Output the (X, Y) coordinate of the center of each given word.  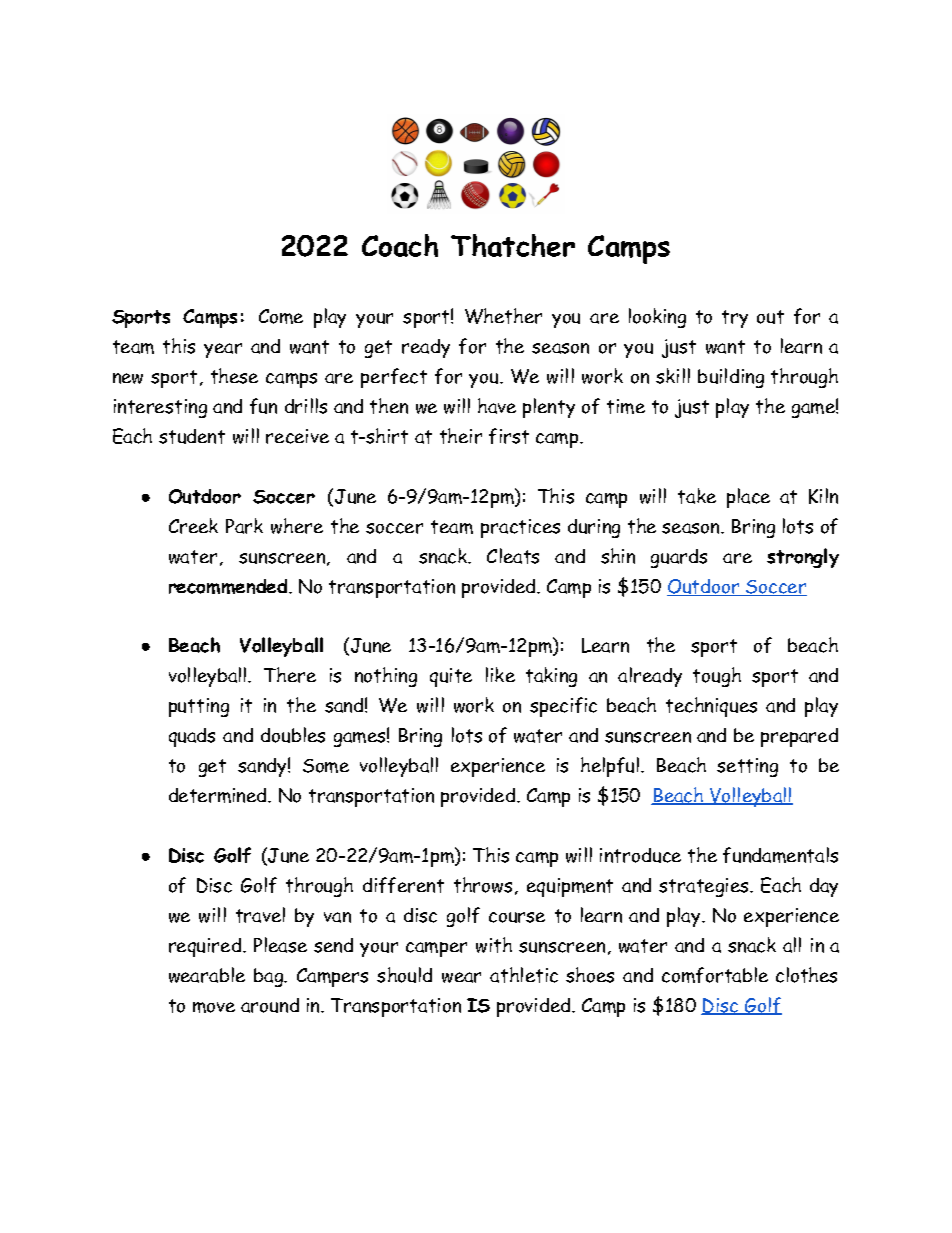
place (748, 498)
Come (281, 316)
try (735, 319)
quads (192, 737)
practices (520, 528)
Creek (193, 526)
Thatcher (513, 245)
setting (747, 767)
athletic (524, 975)
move (214, 1007)
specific (563, 707)
